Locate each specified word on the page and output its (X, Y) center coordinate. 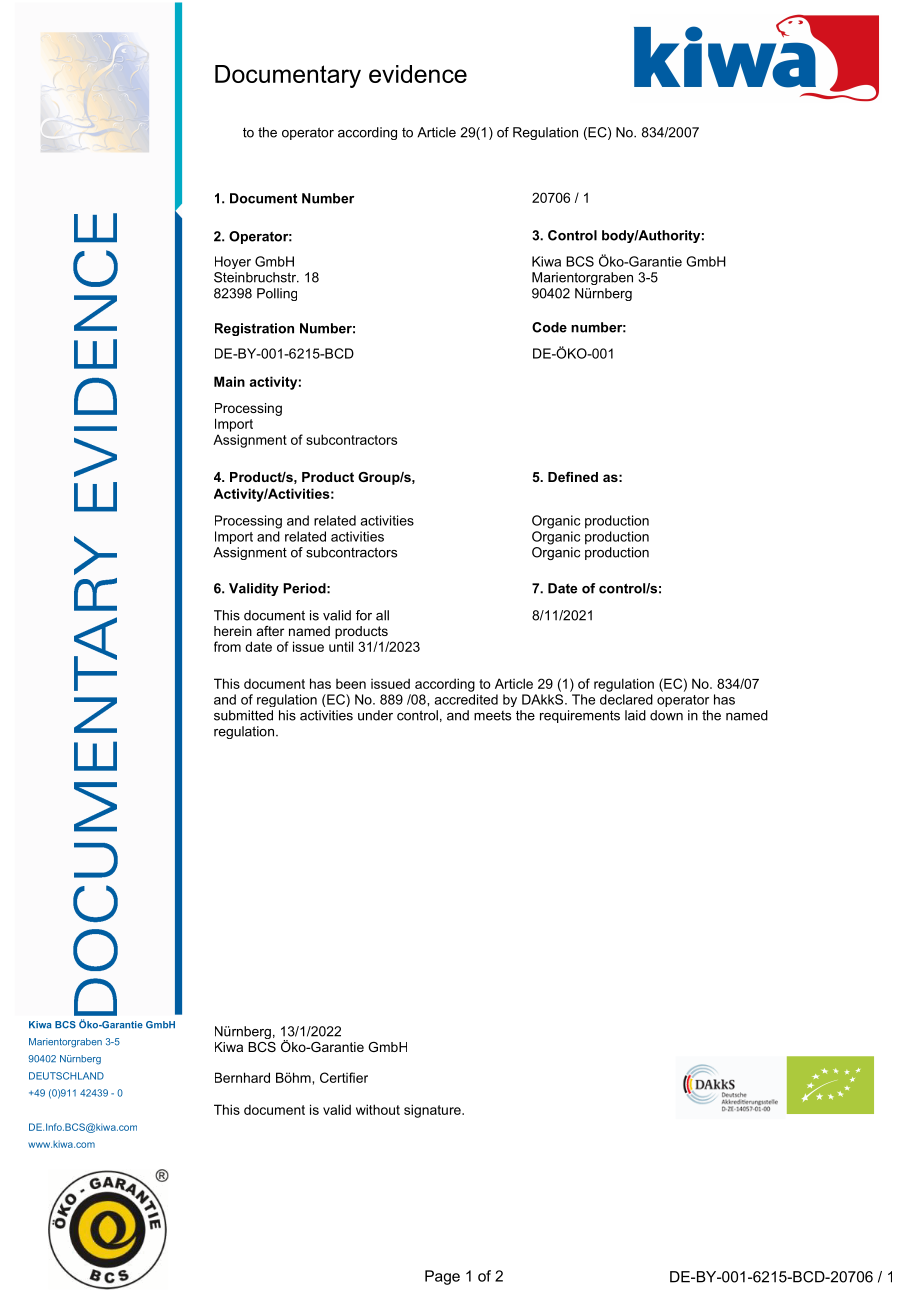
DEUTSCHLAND (66, 1076)
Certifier (344, 1077)
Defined (573, 477)
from (227, 646)
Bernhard (242, 1077)
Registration (254, 329)
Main (229, 381)
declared (626, 699)
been (351, 684)
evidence (418, 74)
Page (442, 1277)
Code (549, 327)
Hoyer (233, 262)
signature (433, 1111)
